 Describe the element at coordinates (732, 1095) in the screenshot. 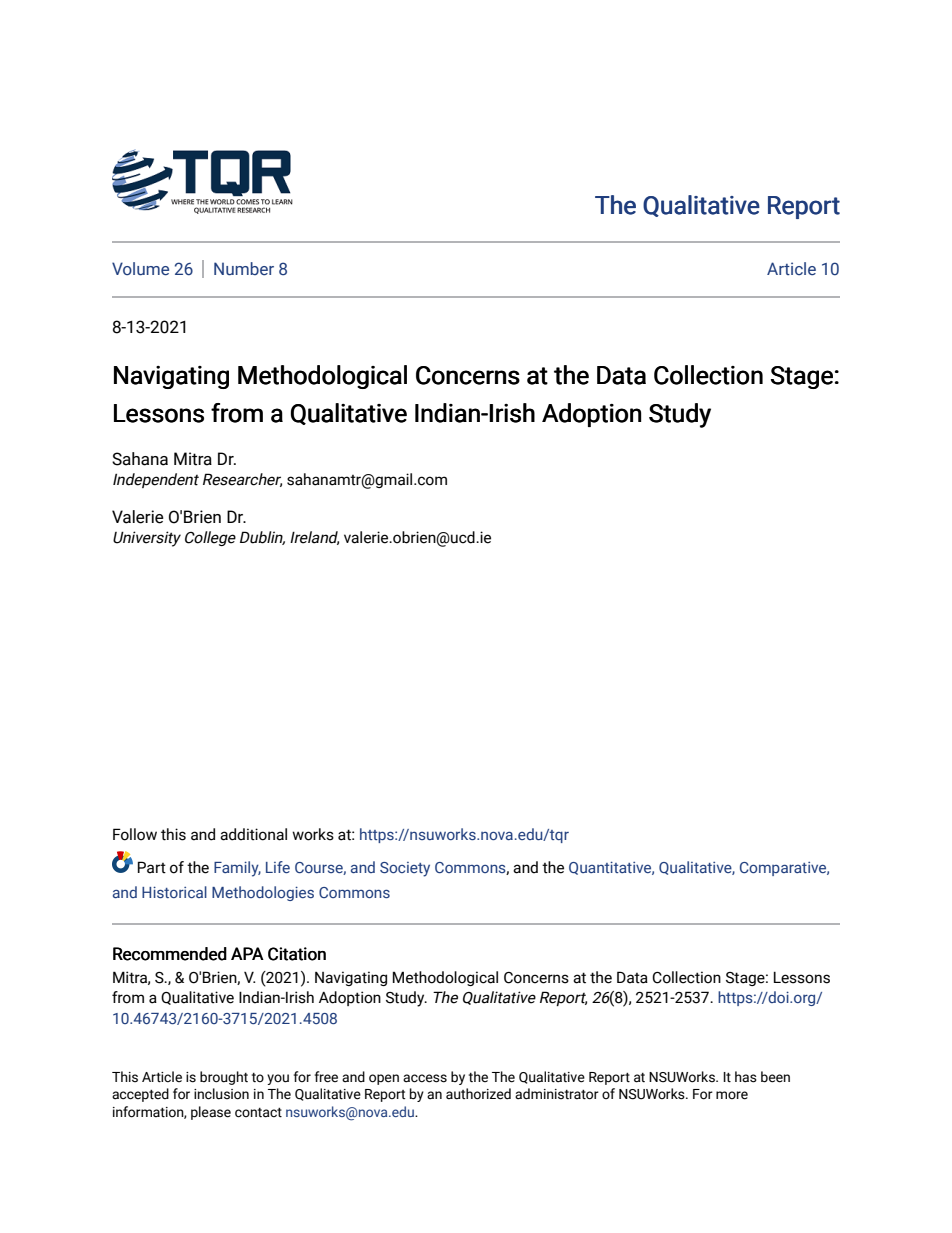

I see `more` at that location.
